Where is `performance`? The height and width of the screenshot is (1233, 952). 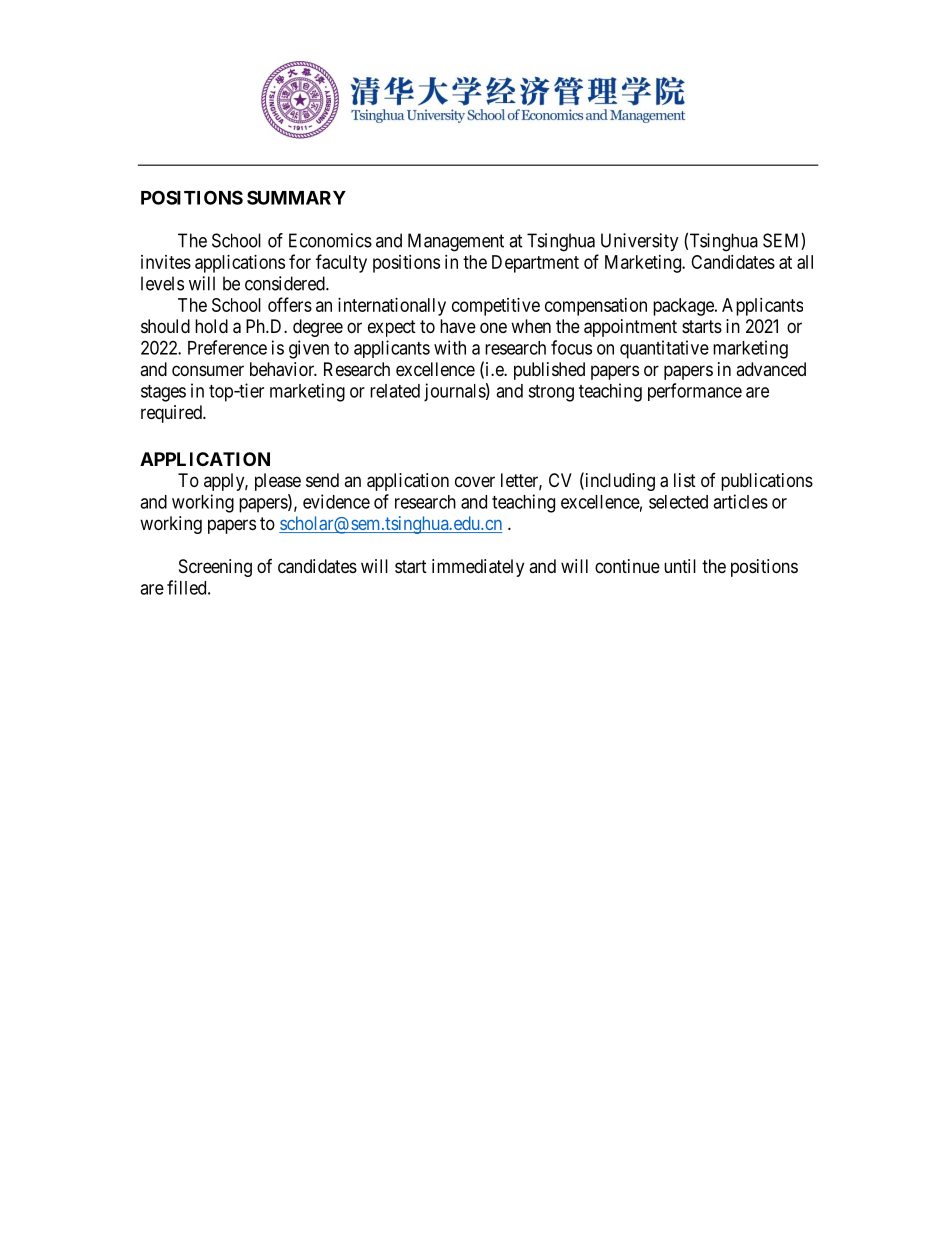
performance is located at coordinates (695, 392).
